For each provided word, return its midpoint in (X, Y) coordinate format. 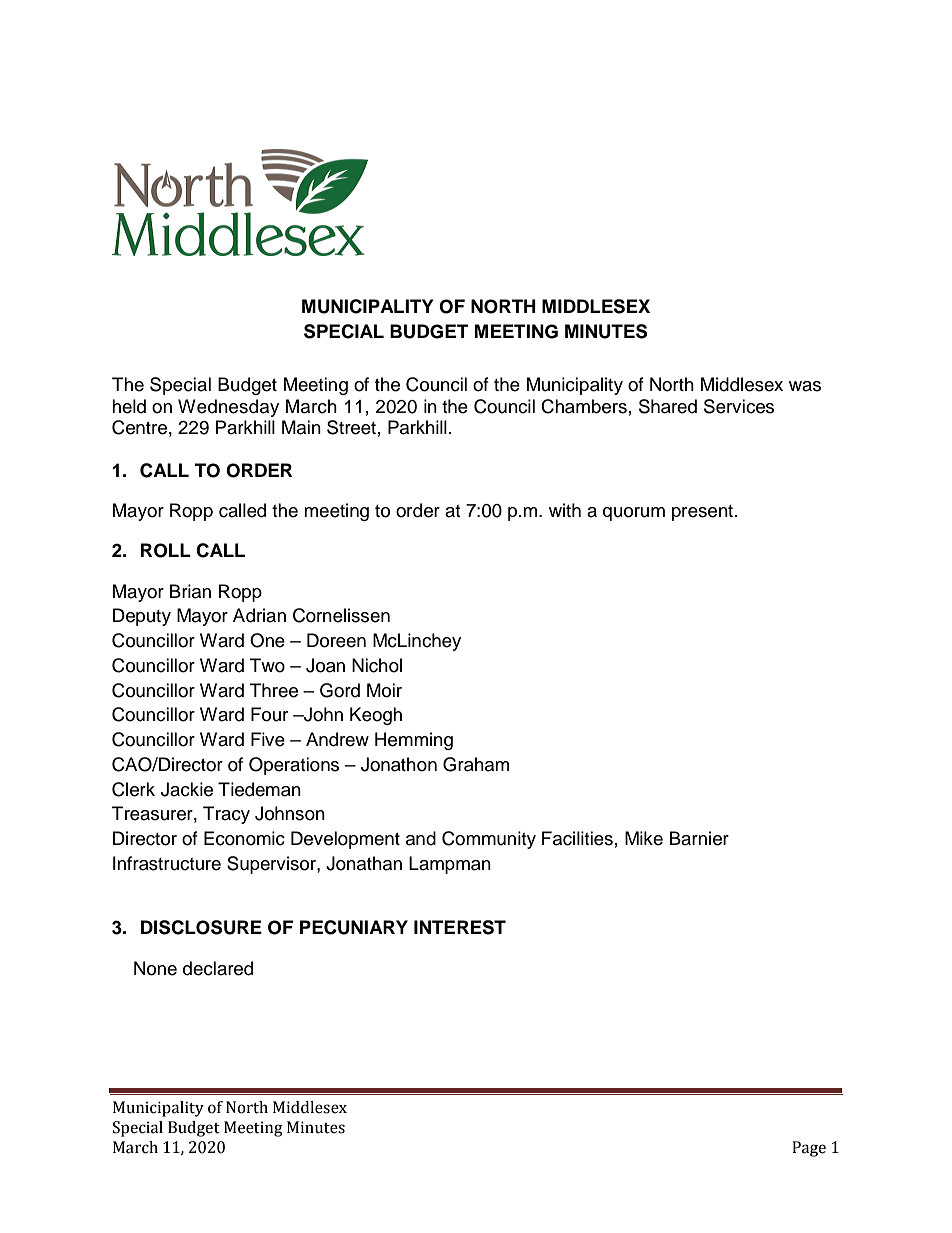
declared (218, 968)
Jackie (187, 789)
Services (739, 406)
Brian (190, 591)
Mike (644, 838)
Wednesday (228, 408)
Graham (476, 764)
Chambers (584, 406)
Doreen (336, 640)
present (704, 513)
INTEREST (460, 927)
